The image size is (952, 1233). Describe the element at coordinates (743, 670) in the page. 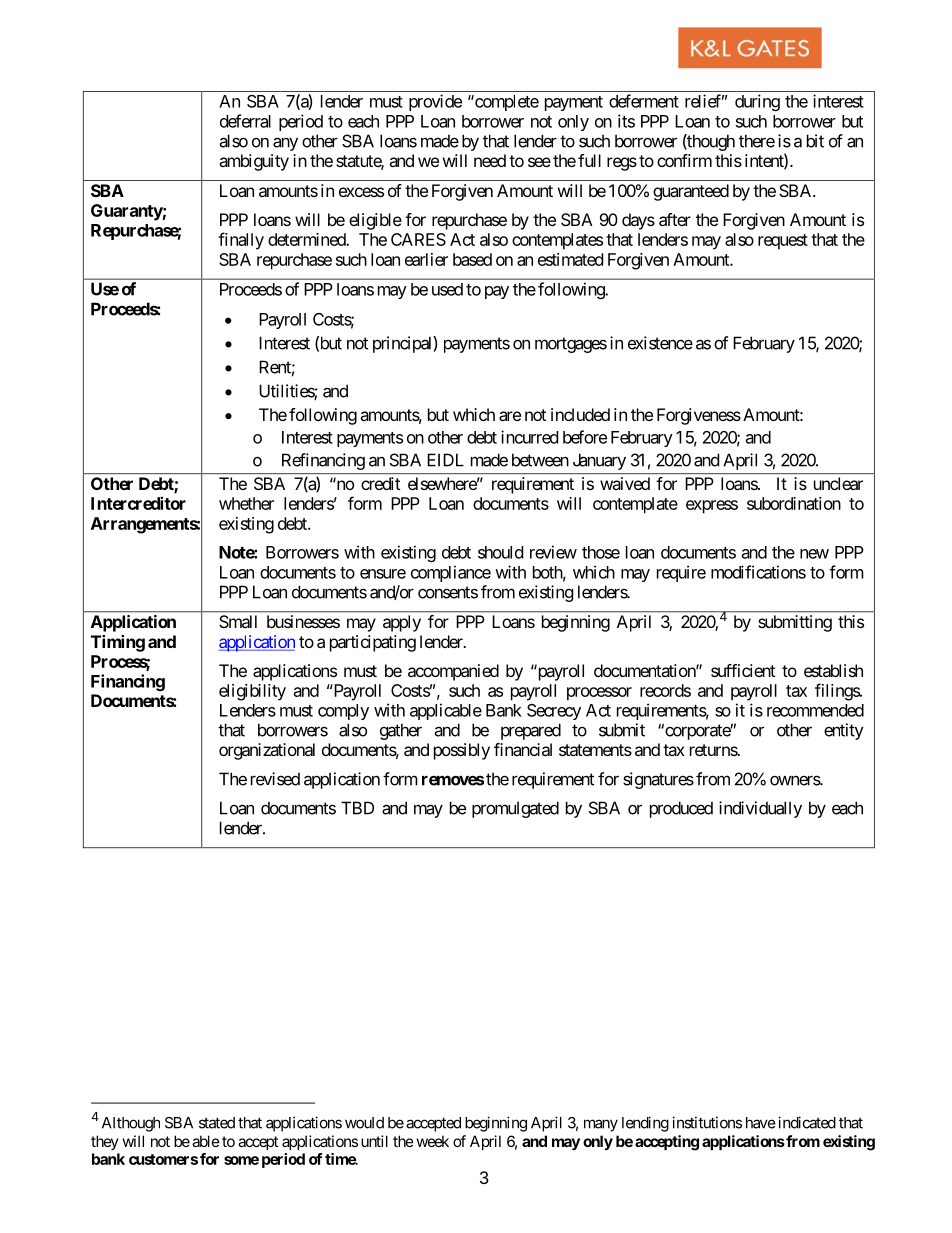

I see `sufficient` at that location.
